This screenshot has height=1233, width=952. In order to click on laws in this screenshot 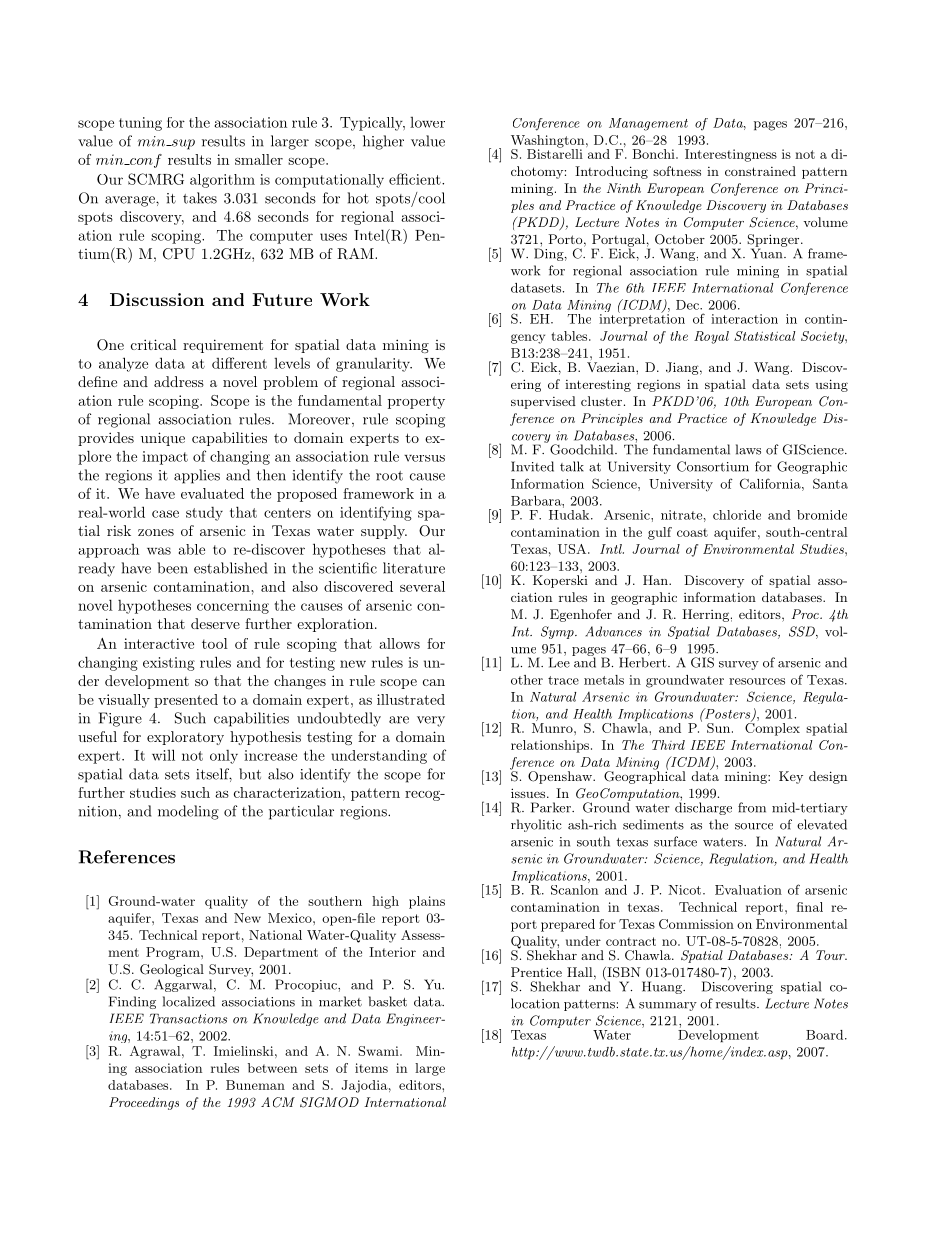, I will do `click(748, 449)`.
